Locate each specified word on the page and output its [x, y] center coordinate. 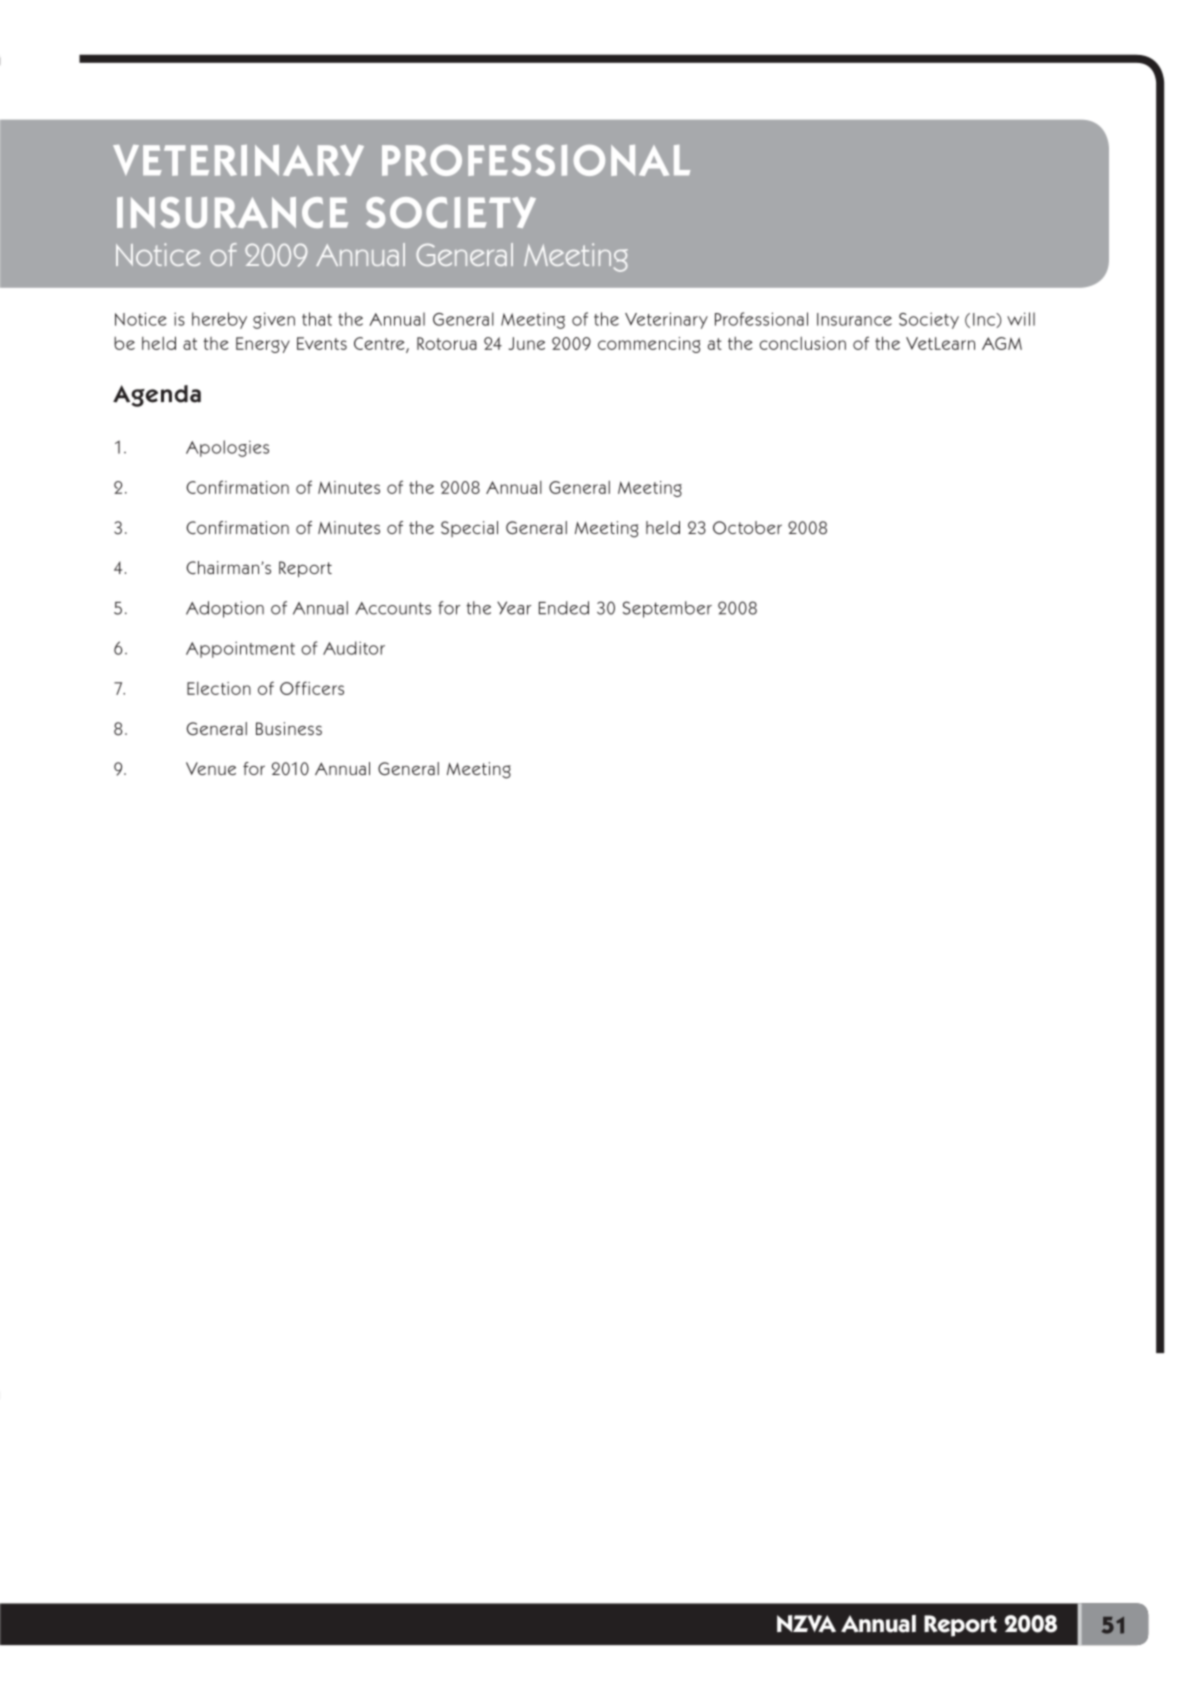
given [274, 320]
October [747, 528]
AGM [1002, 343]
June [527, 343]
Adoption [225, 609]
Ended [564, 608]
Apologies [227, 448]
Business [289, 728]
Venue [211, 768]
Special [469, 529]
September [667, 609]
